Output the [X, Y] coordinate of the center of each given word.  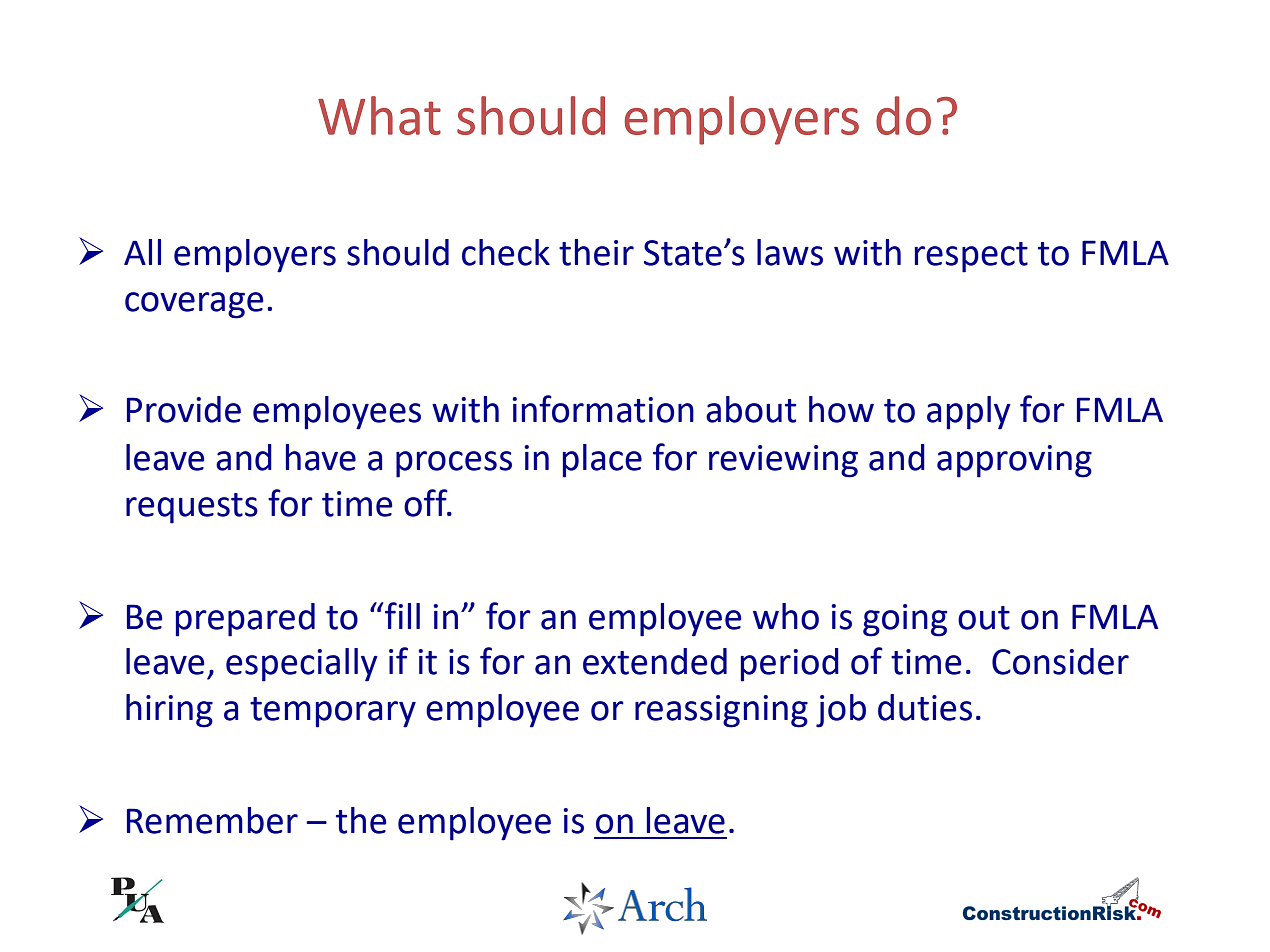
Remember [212, 820]
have [321, 457]
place [602, 461]
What [379, 115]
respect [971, 257]
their [596, 252]
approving [1014, 461]
